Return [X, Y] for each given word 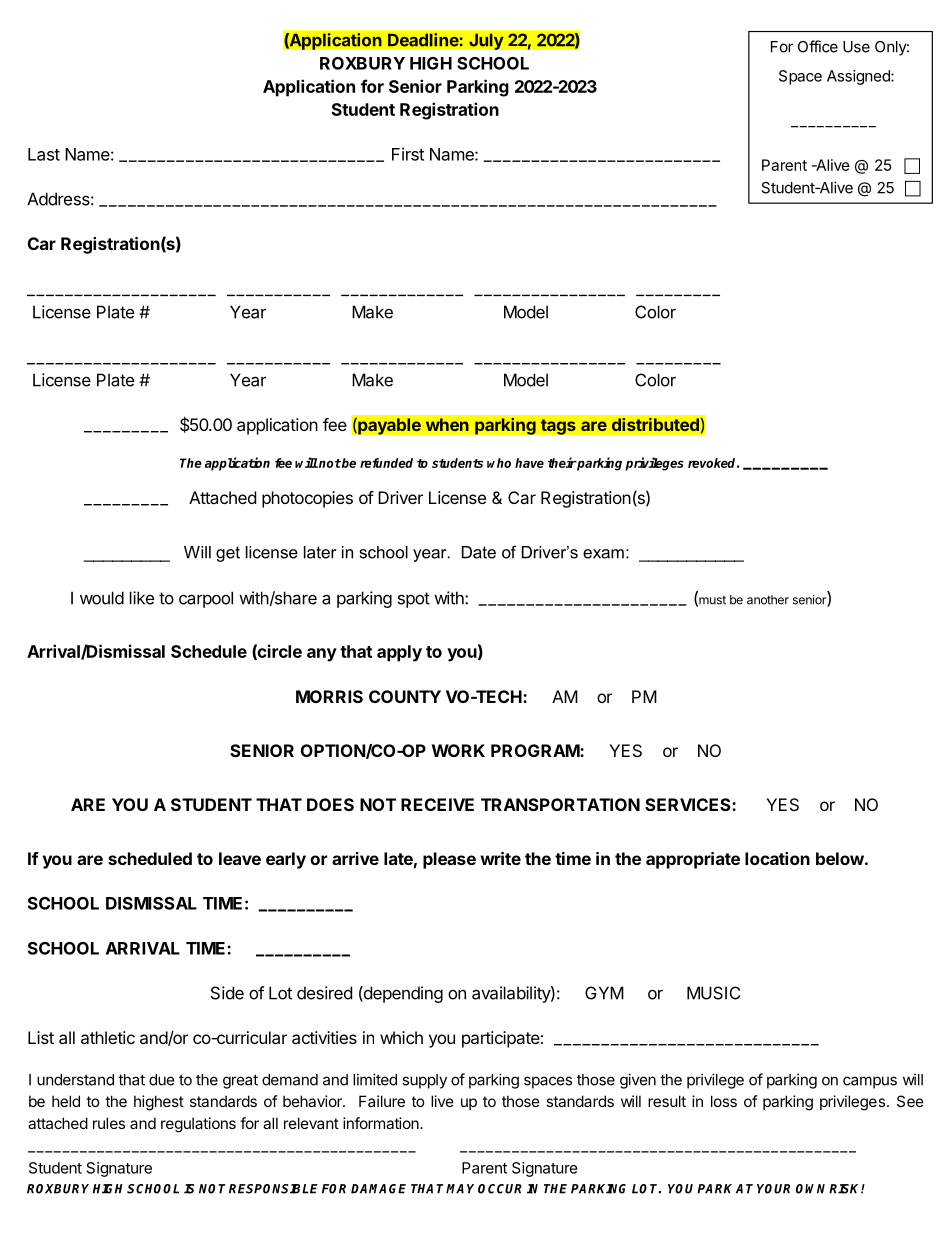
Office [818, 46]
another [768, 600]
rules [109, 1123]
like [142, 598]
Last [44, 154]
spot [414, 600]
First [408, 154]
